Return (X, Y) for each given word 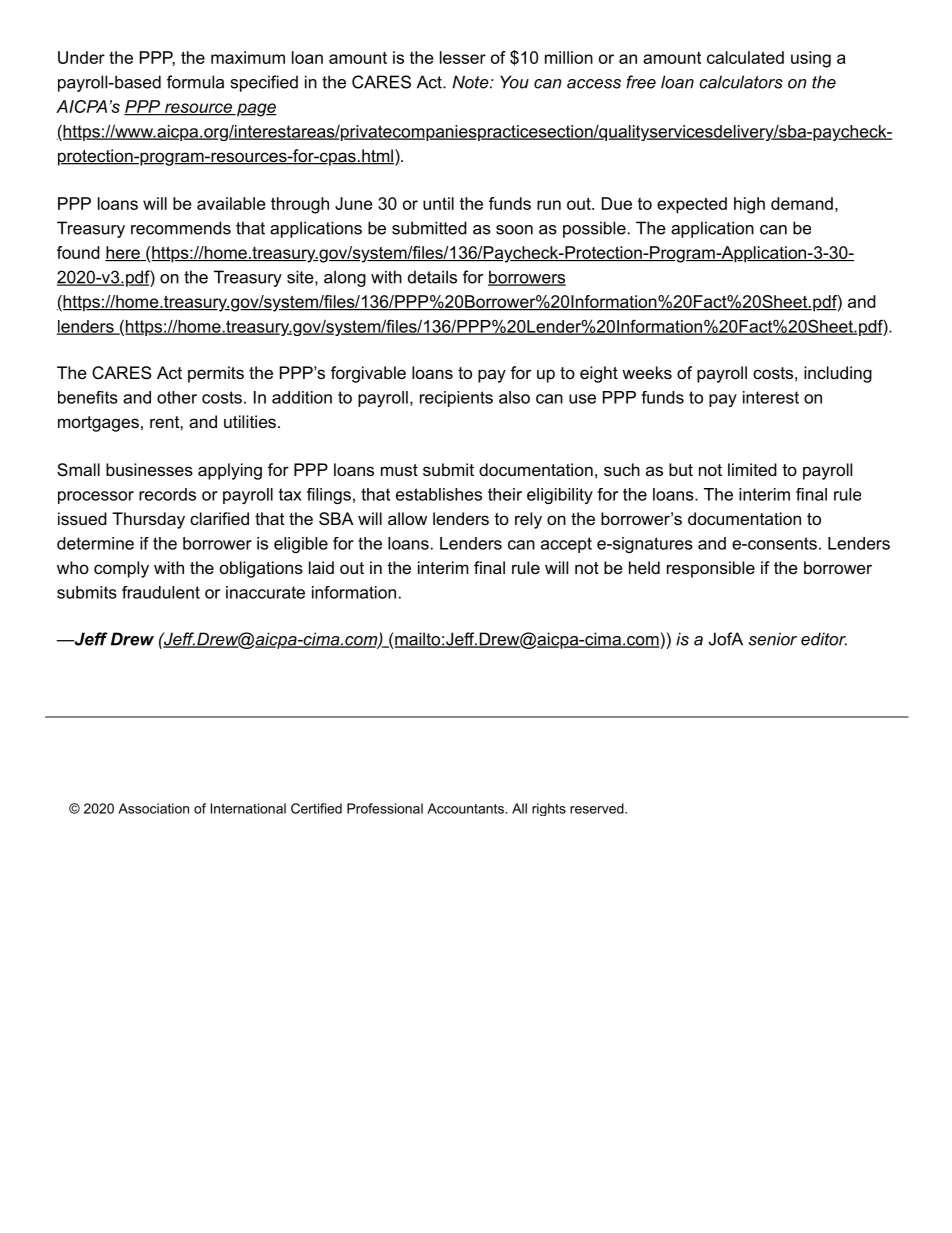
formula (195, 82)
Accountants (466, 808)
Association (153, 808)
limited (752, 469)
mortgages (98, 424)
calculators (741, 82)
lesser (463, 57)
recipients (456, 399)
